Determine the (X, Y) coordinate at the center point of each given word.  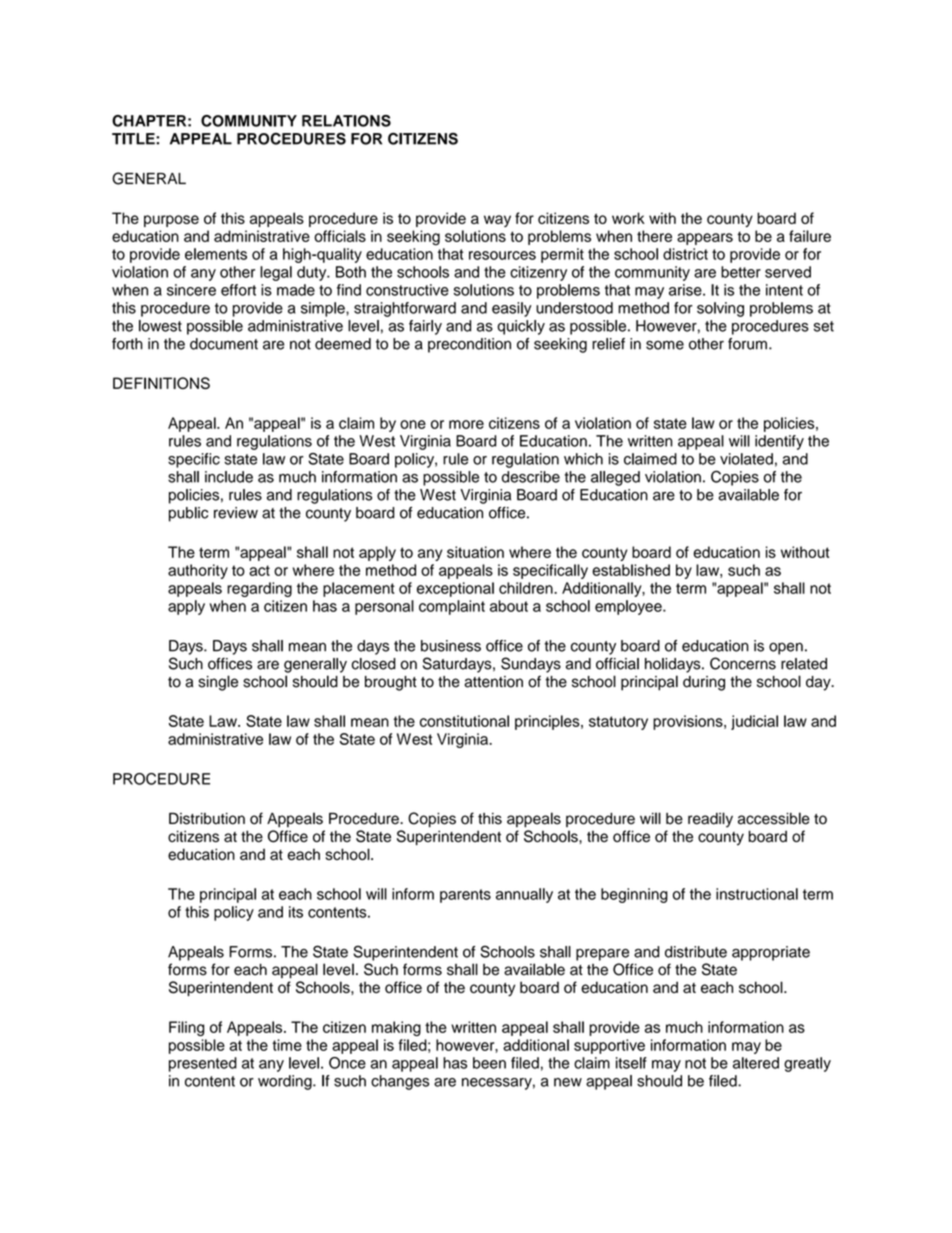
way (497, 221)
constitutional (464, 721)
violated (746, 459)
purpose (171, 221)
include (229, 477)
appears (705, 239)
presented (203, 1064)
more (466, 424)
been (489, 1063)
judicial (754, 722)
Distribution (207, 818)
